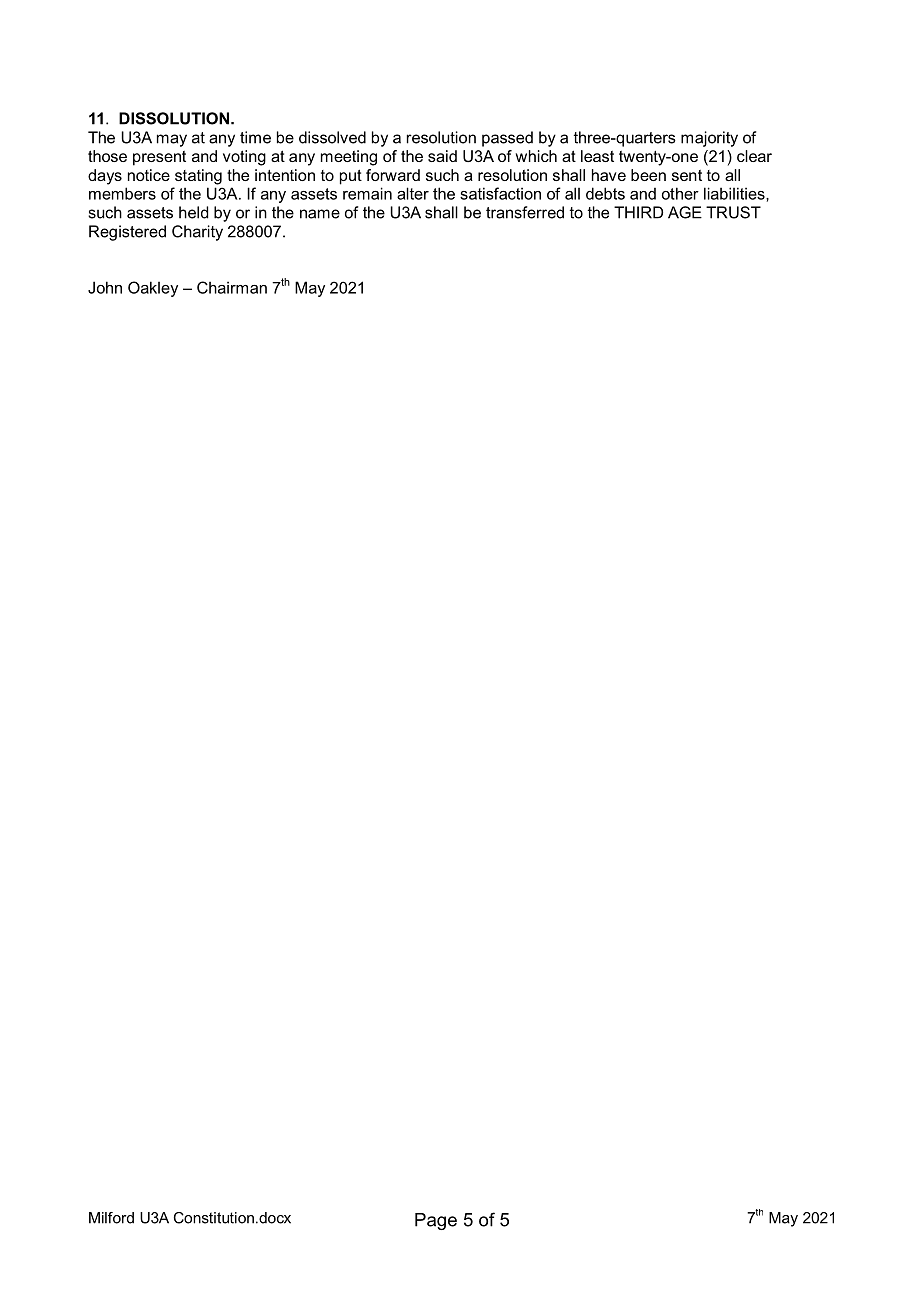  What do you see at coordinates (111, 1218) in the screenshot?
I see `Milford` at bounding box center [111, 1218].
